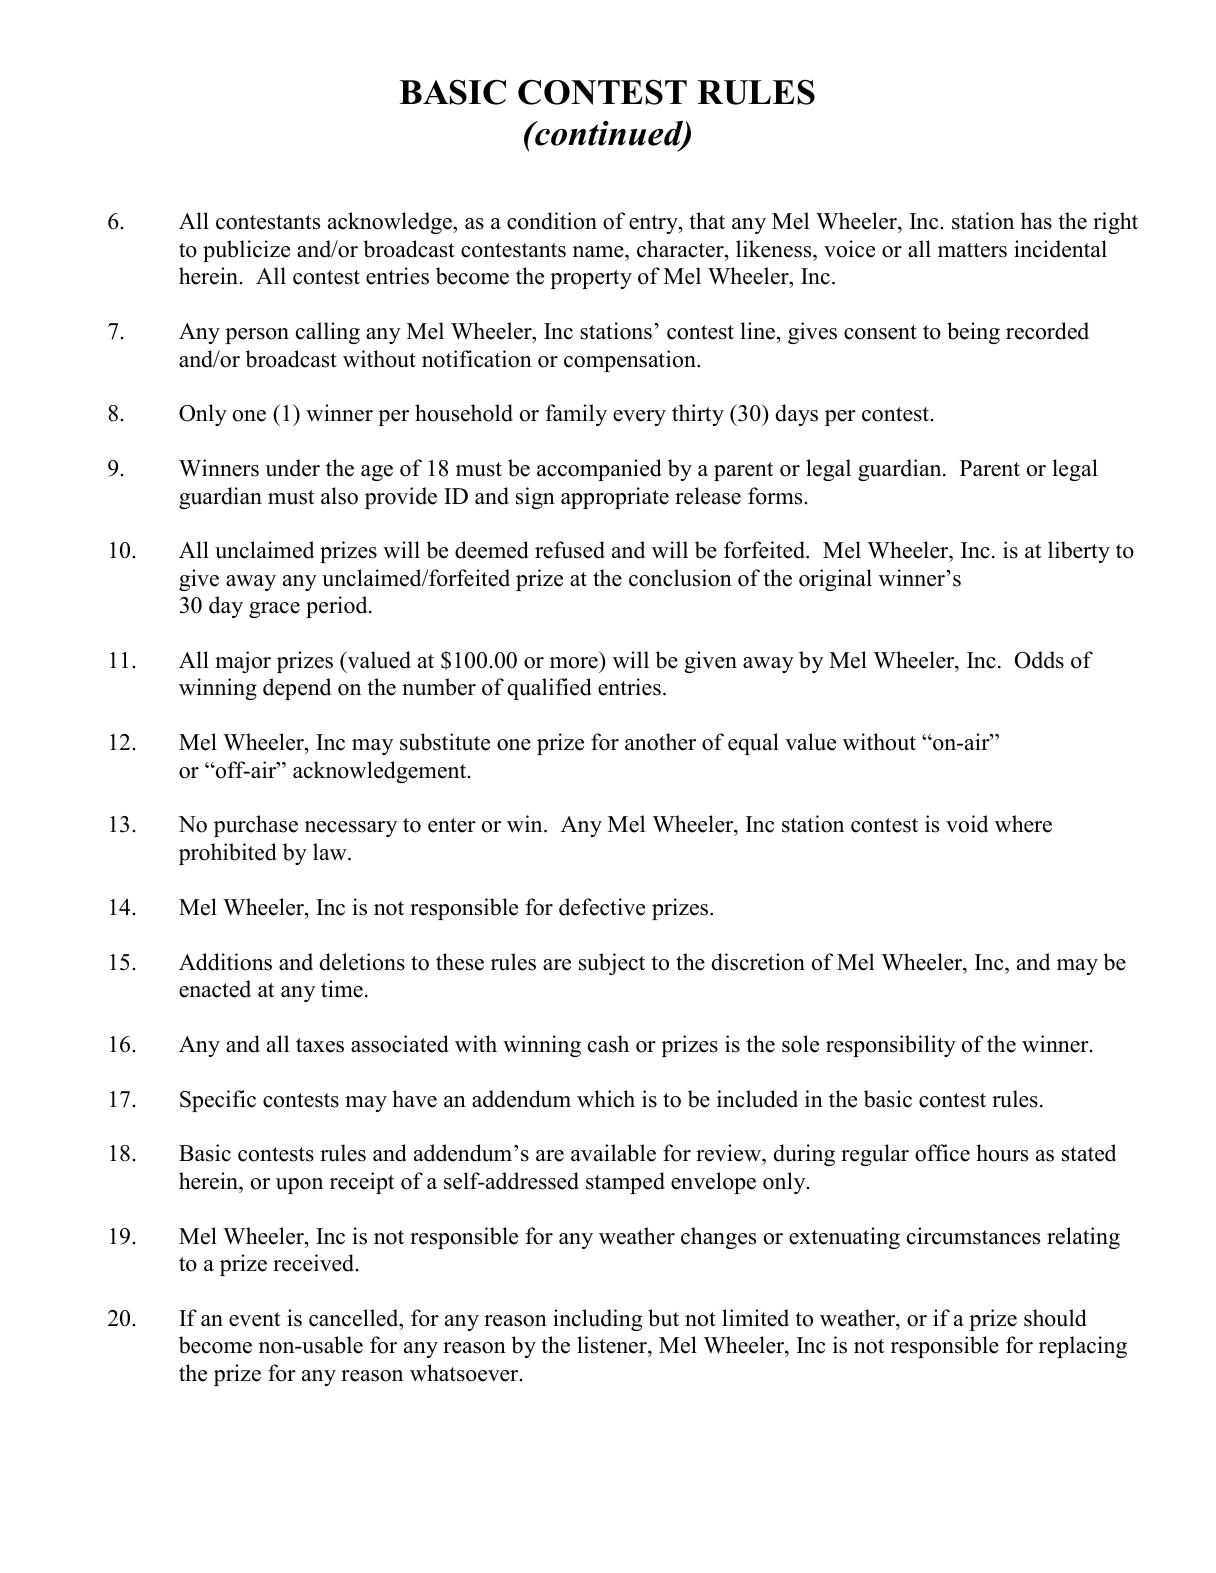 This screenshot has width=1216, height=1573. What do you see at coordinates (972, 250) in the screenshot?
I see `matters` at bounding box center [972, 250].
